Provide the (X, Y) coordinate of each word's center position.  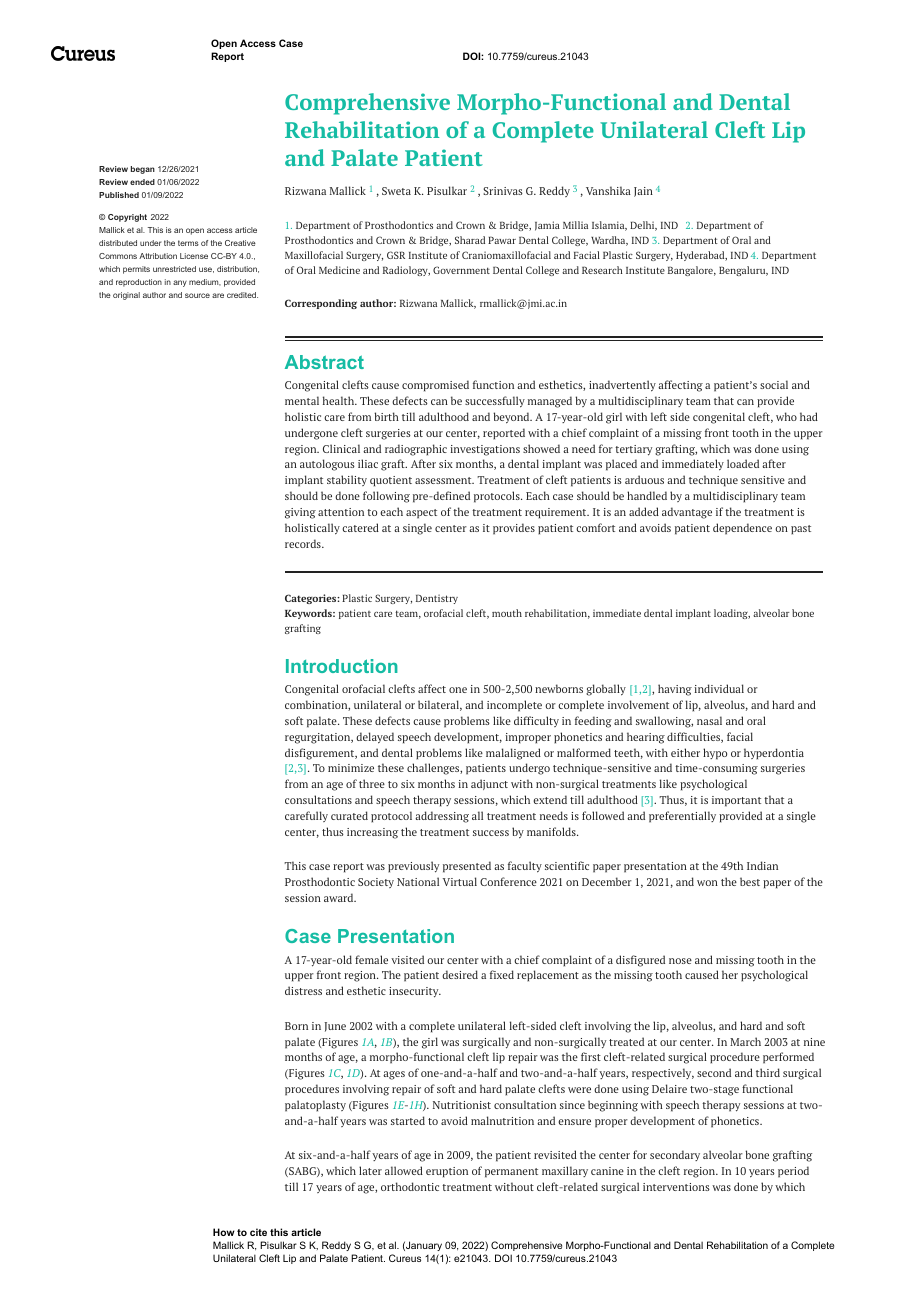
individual (719, 688)
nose (680, 961)
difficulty (536, 721)
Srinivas (503, 191)
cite (258, 1232)
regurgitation (319, 738)
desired (460, 974)
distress (303, 990)
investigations (485, 450)
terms (188, 243)
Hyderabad (701, 256)
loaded (743, 463)
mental (302, 400)
